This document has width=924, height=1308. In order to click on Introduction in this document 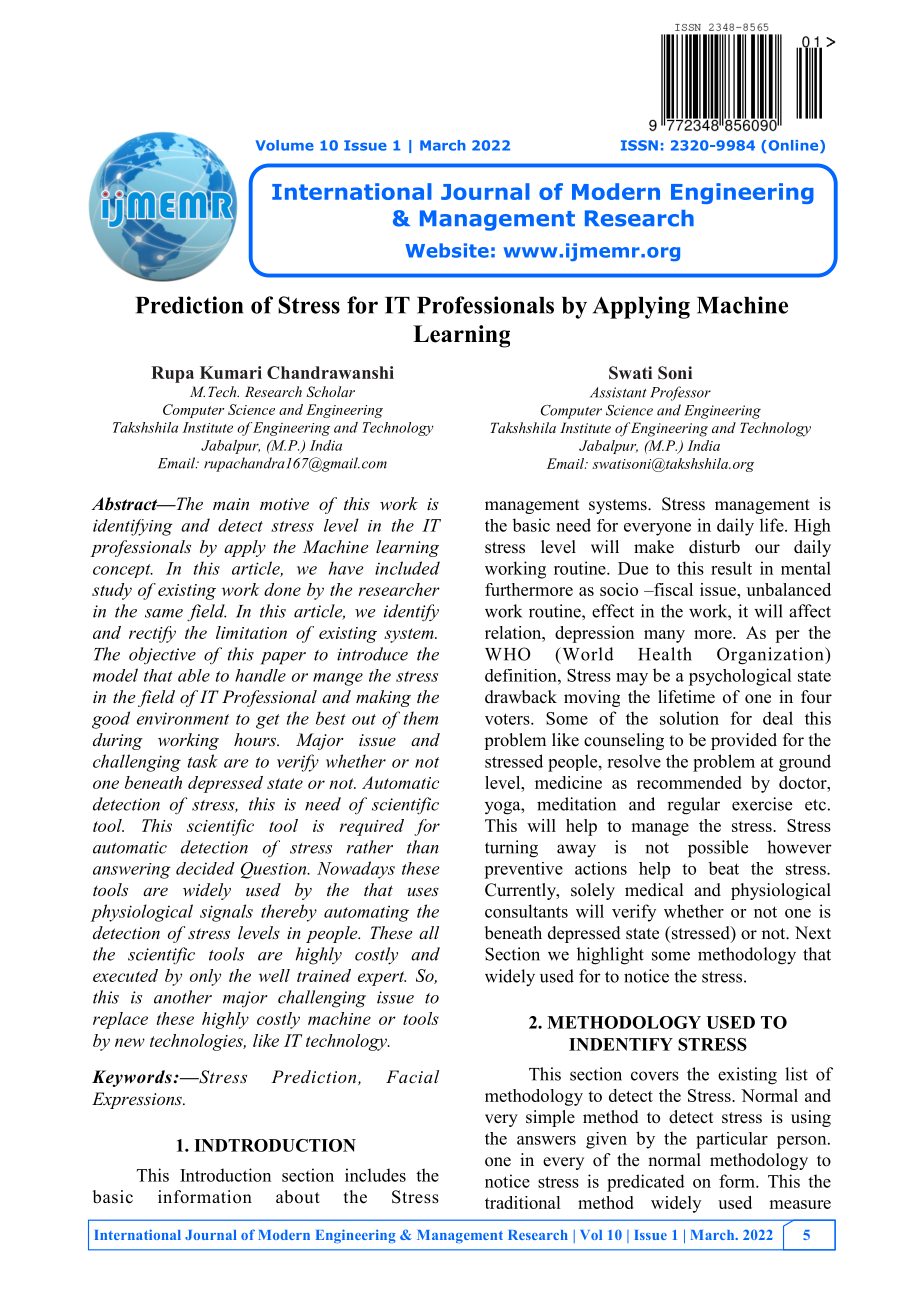, I will do `click(225, 1175)`.
